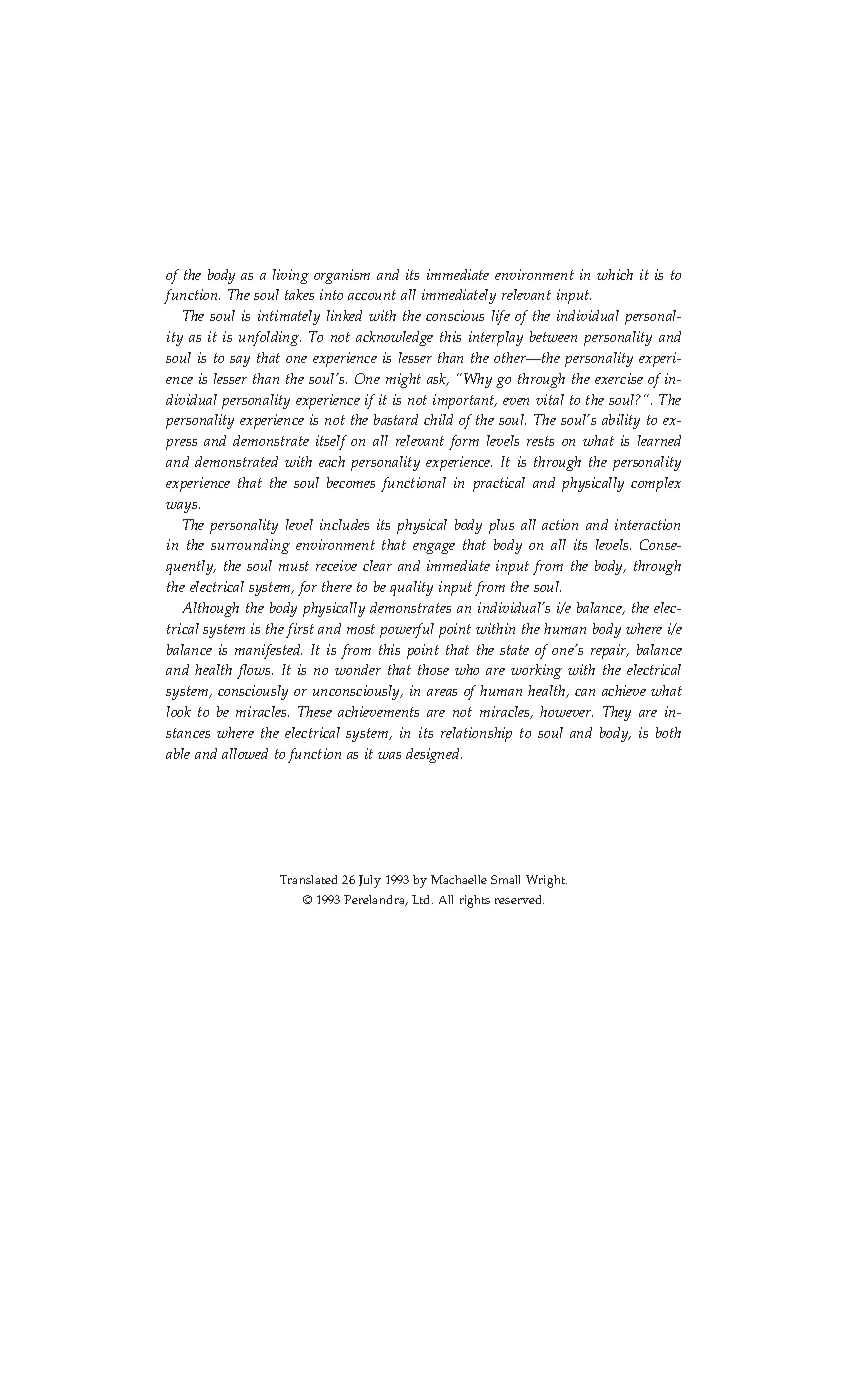  Describe the element at coordinates (615, 274) in the page. I see `which` at that location.
